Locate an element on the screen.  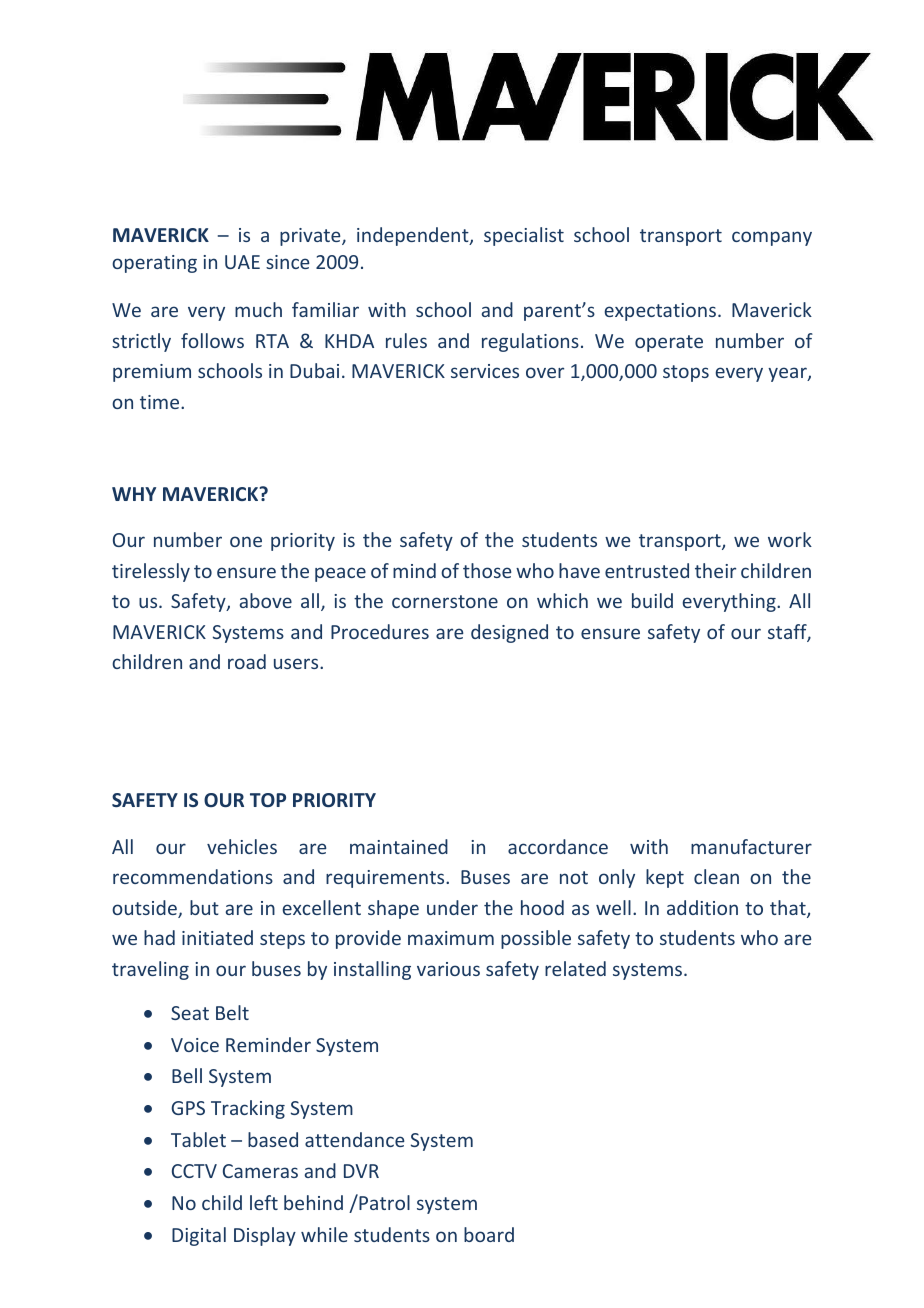
board is located at coordinates (489, 1234).
